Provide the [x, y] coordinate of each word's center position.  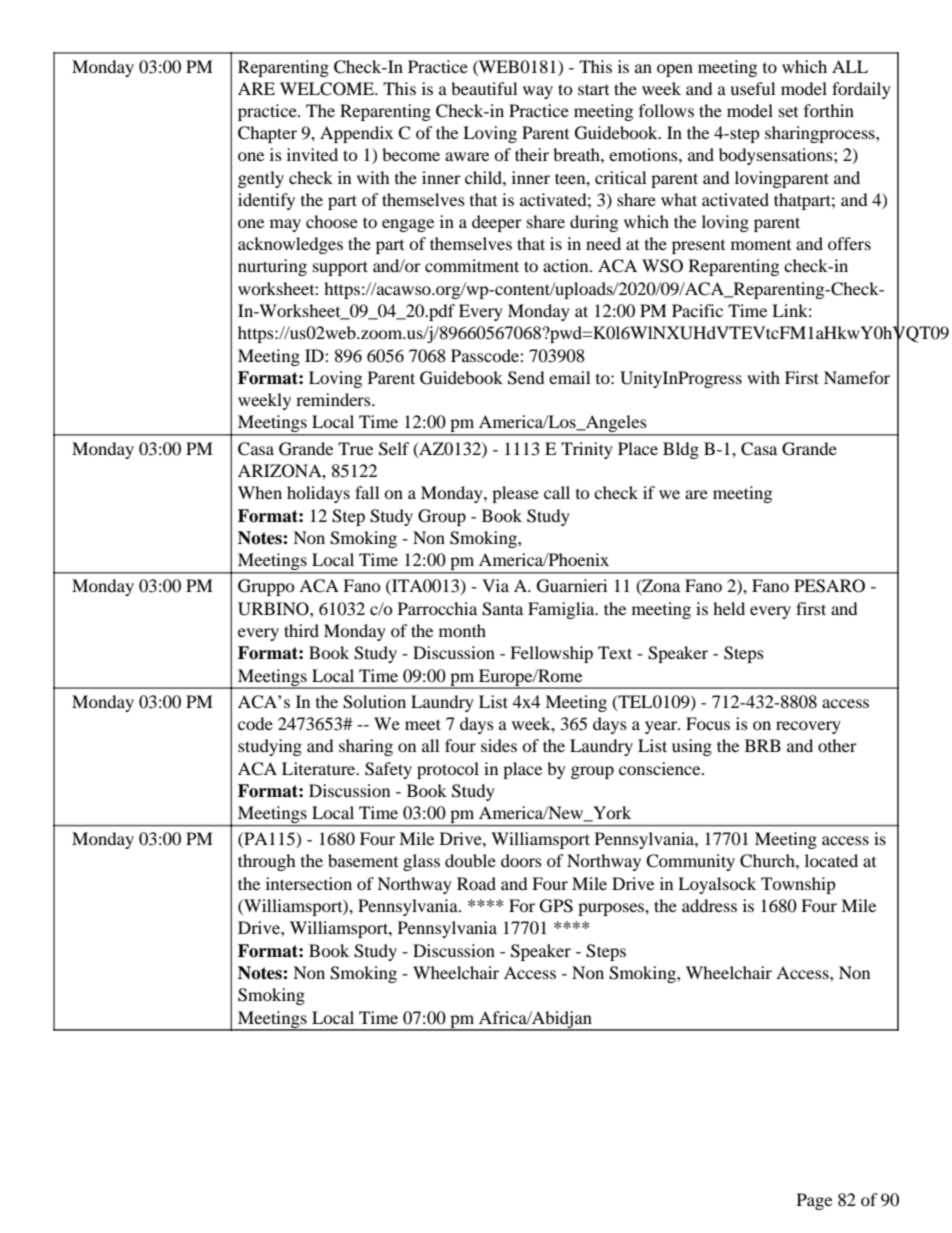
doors [521, 860]
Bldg [681, 450]
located [831, 860]
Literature [320, 768]
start [593, 89]
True [355, 448]
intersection [309, 883]
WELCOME [328, 89]
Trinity [587, 450]
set [788, 112]
